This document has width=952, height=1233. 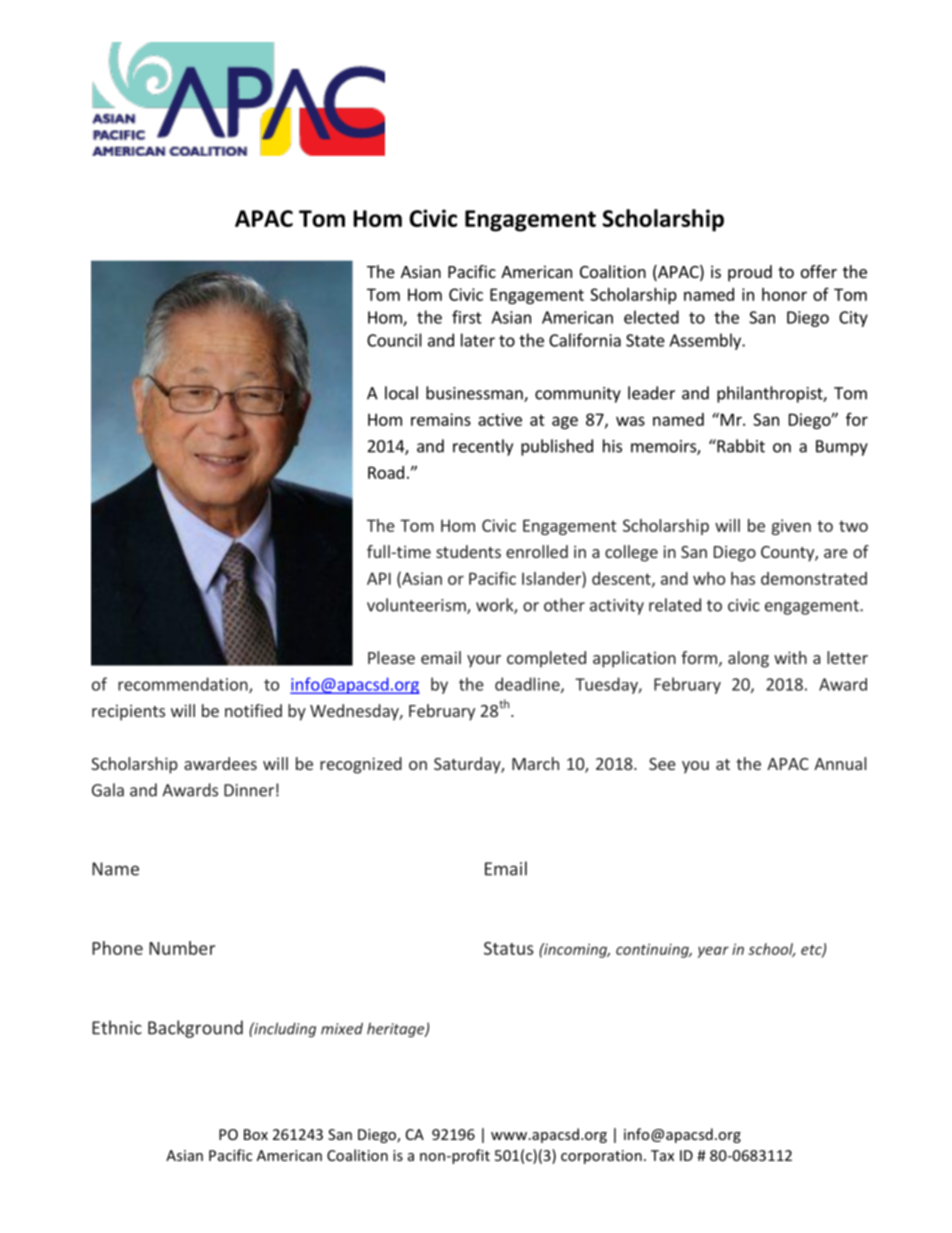 What do you see at coordinates (840, 763) in the document?
I see `Annual` at bounding box center [840, 763].
